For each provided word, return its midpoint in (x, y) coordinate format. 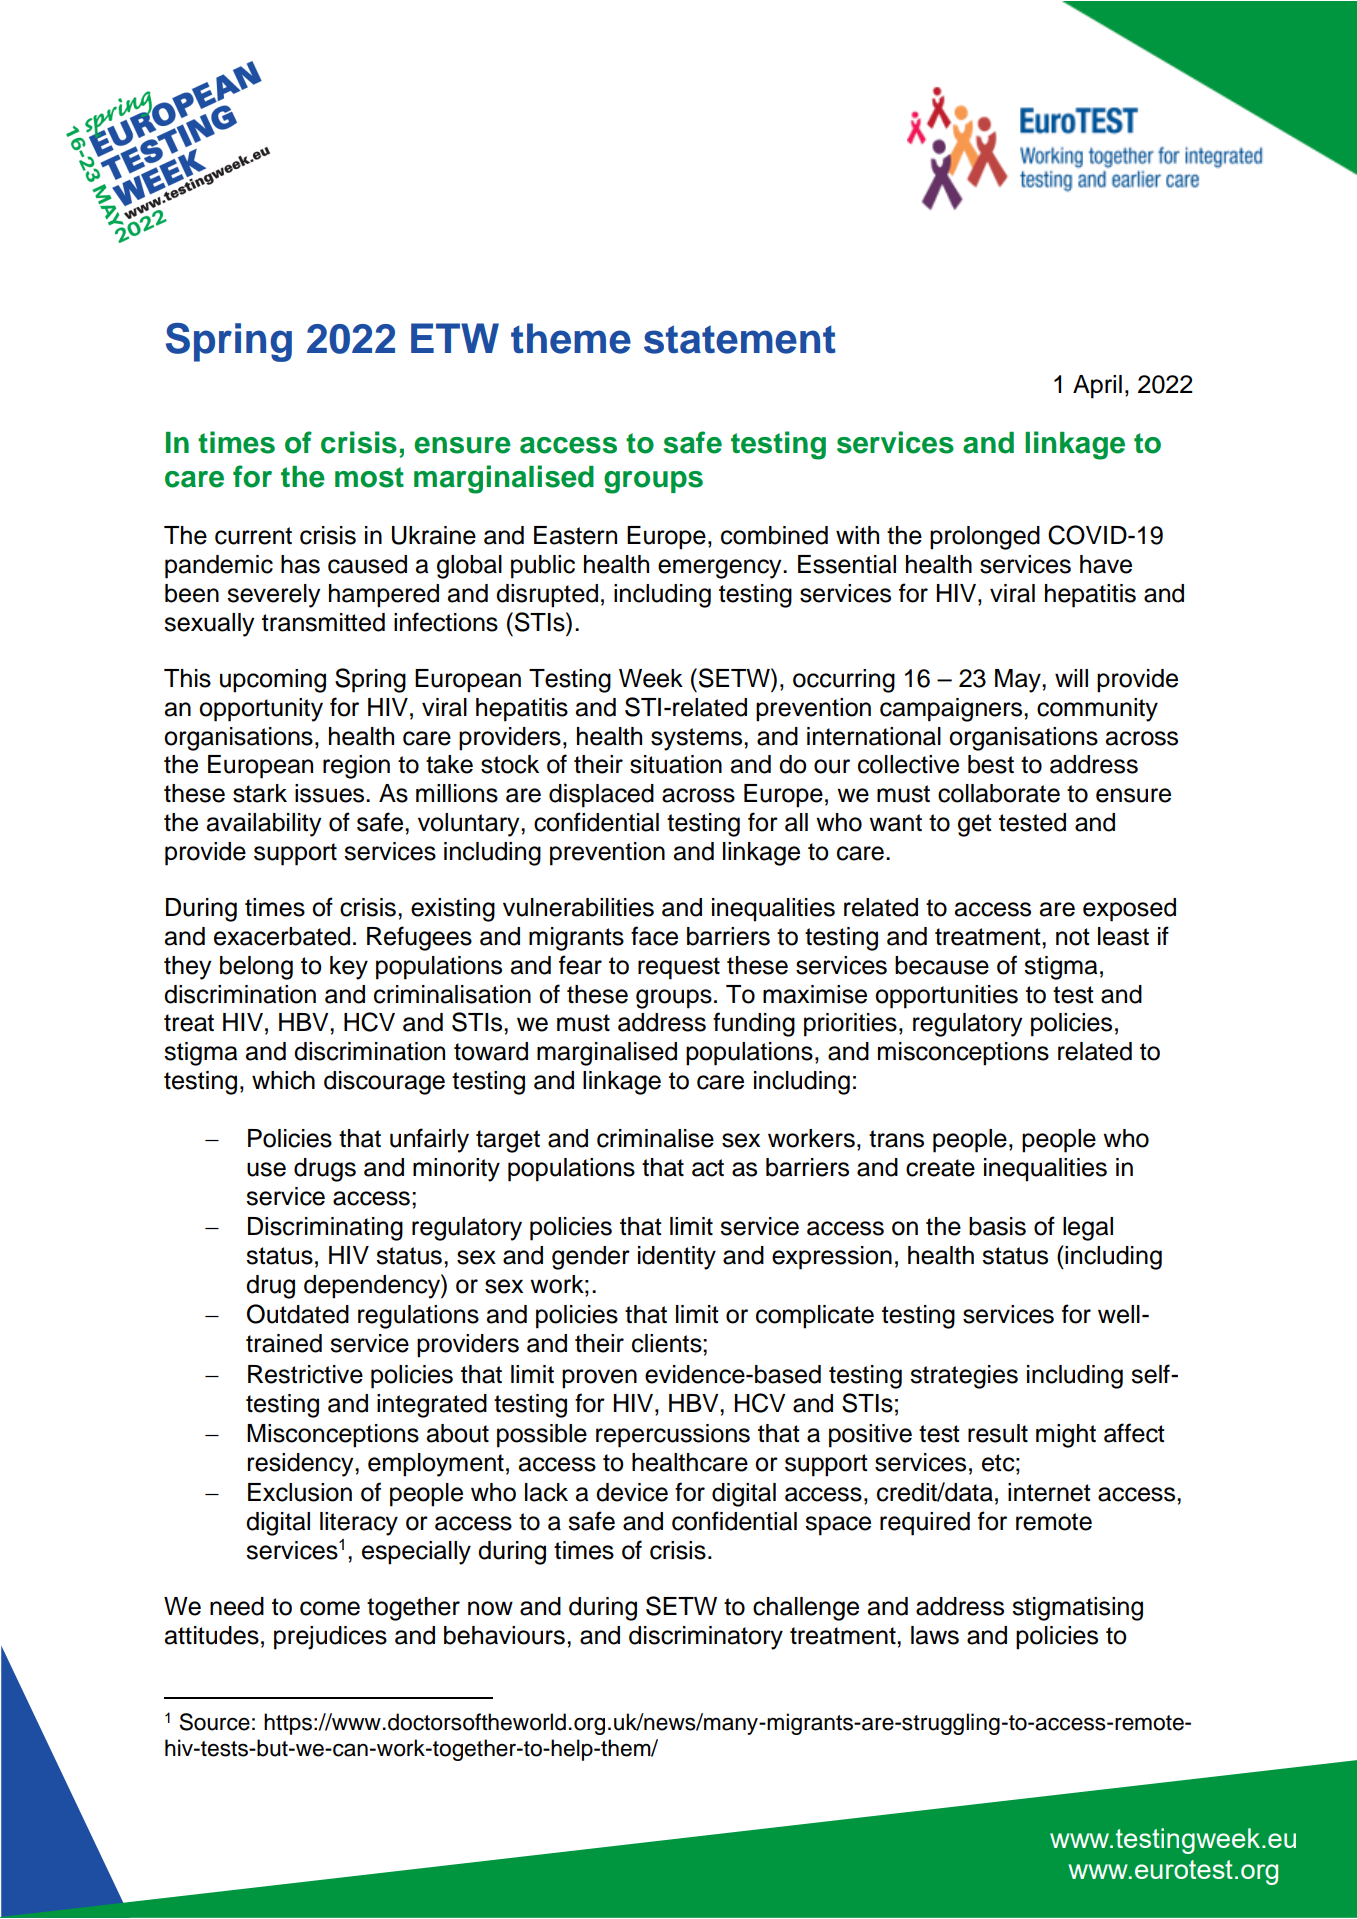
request (679, 968)
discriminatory (706, 1638)
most (369, 477)
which (283, 1080)
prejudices (330, 1638)
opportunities (946, 997)
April (1097, 387)
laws (935, 1635)
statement (740, 339)
